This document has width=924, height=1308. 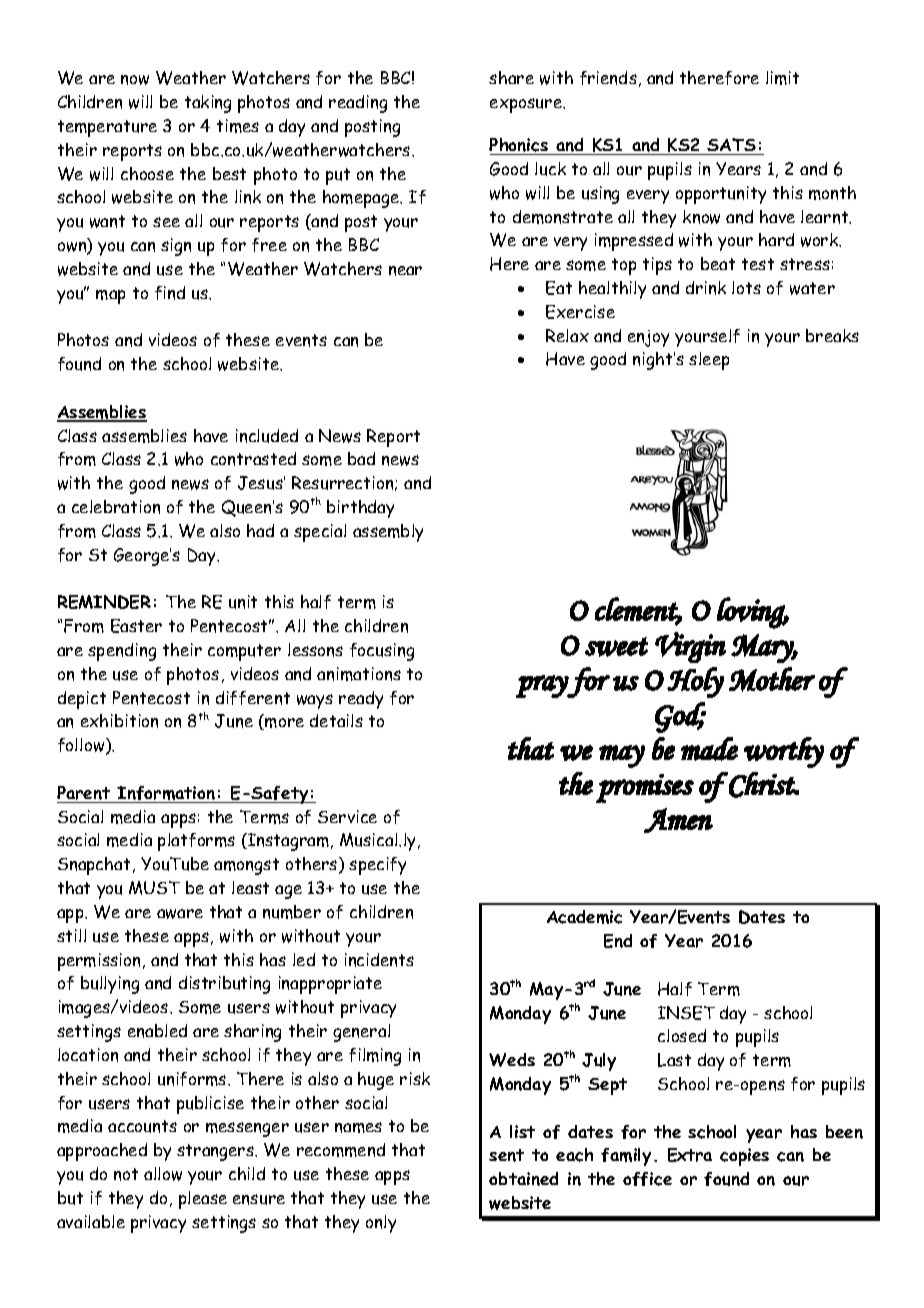 What do you see at coordinates (506, 1155) in the document?
I see `sent` at bounding box center [506, 1155].
